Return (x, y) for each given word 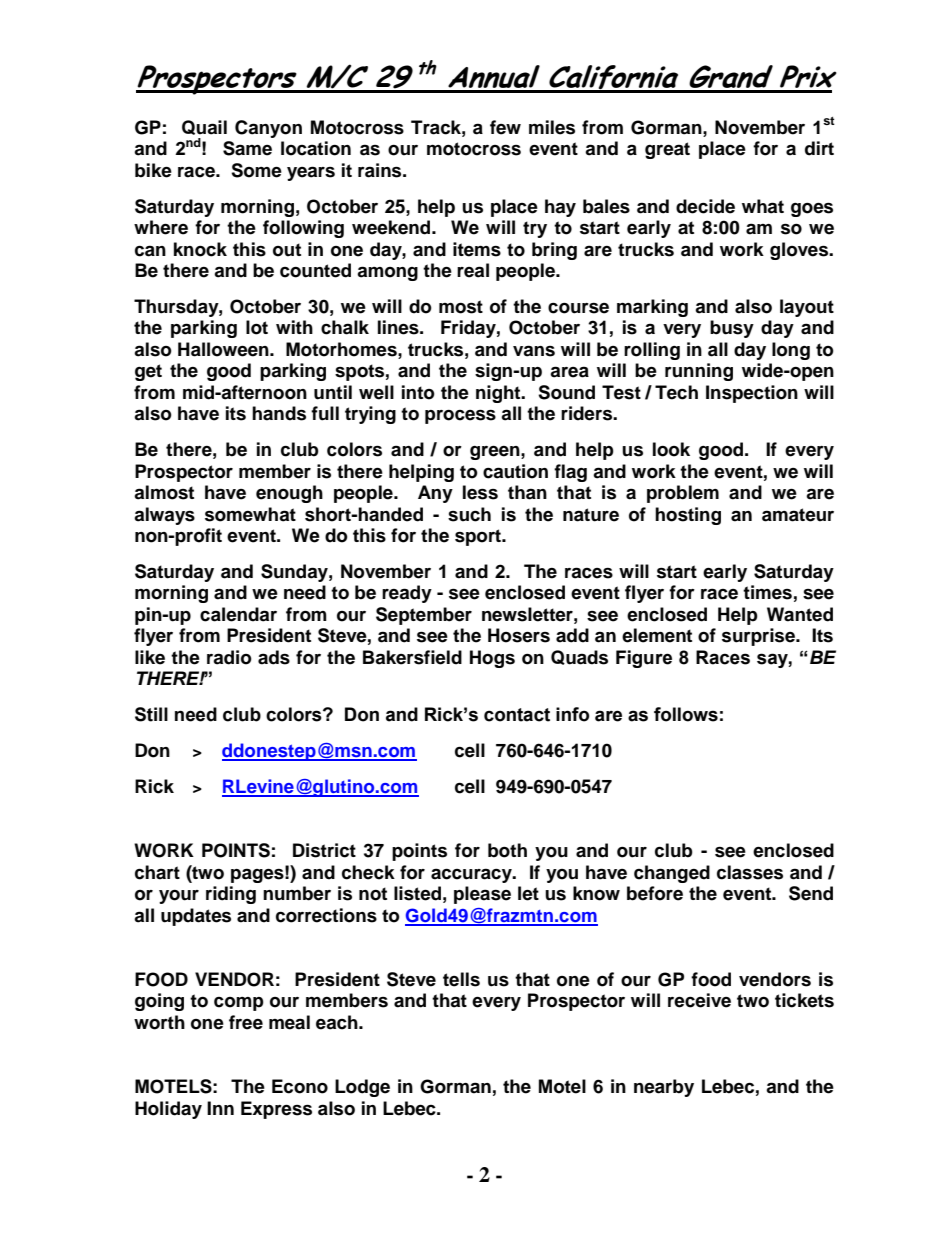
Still (151, 714)
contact (517, 715)
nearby (664, 1088)
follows (686, 714)
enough (289, 494)
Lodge (362, 1088)
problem (683, 494)
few (505, 127)
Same (247, 148)
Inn (220, 1108)
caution (515, 471)
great (667, 150)
